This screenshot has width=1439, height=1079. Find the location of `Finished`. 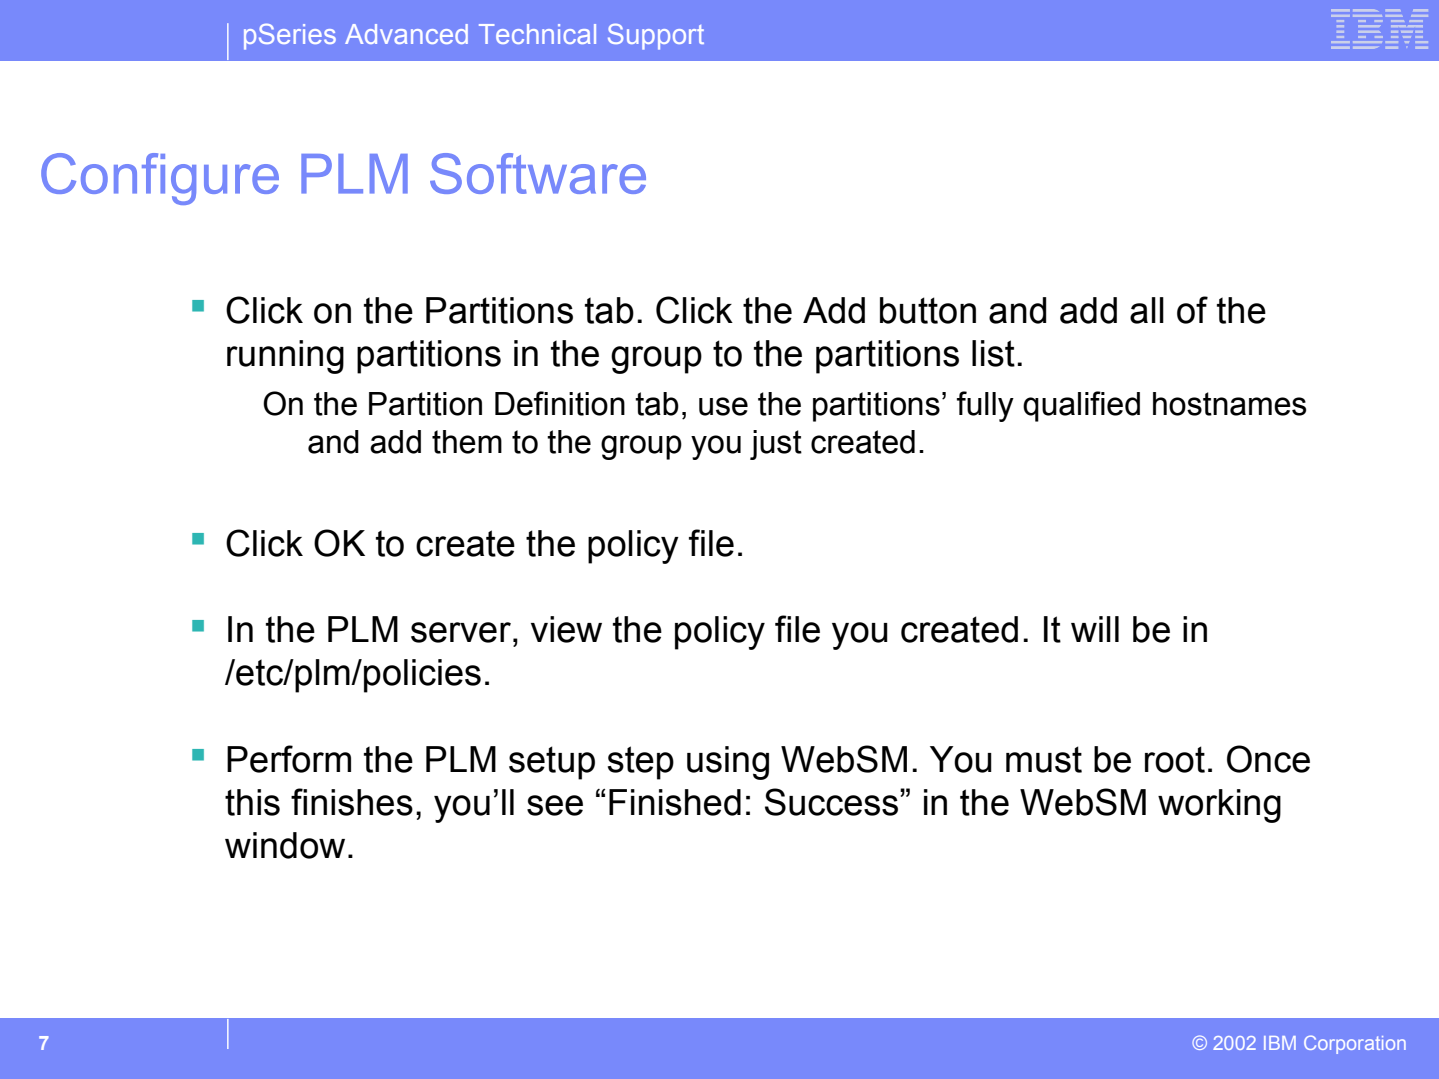

Finished is located at coordinates (675, 802).
